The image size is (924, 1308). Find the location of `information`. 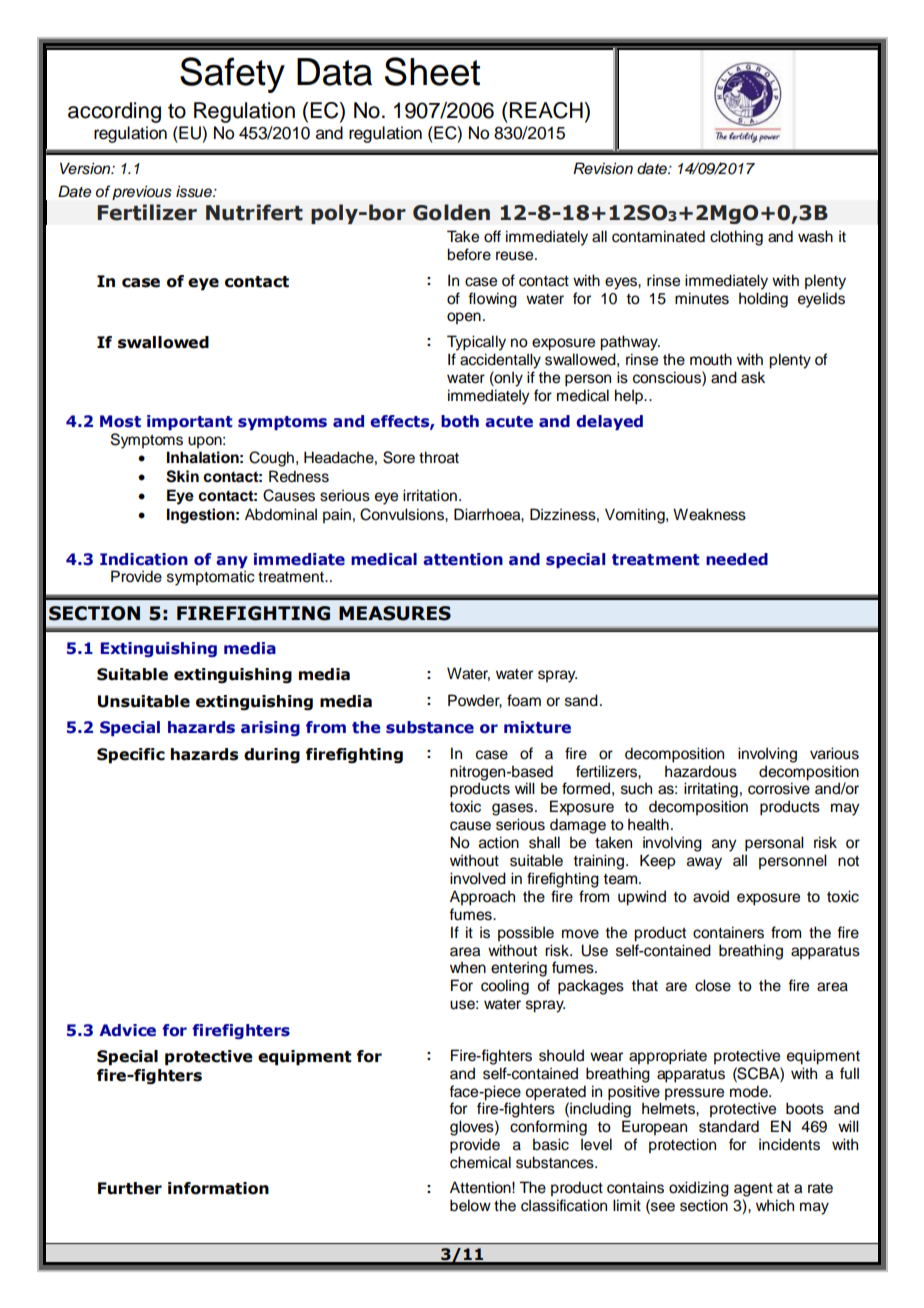

information is located at coordinates (218, 1188).
